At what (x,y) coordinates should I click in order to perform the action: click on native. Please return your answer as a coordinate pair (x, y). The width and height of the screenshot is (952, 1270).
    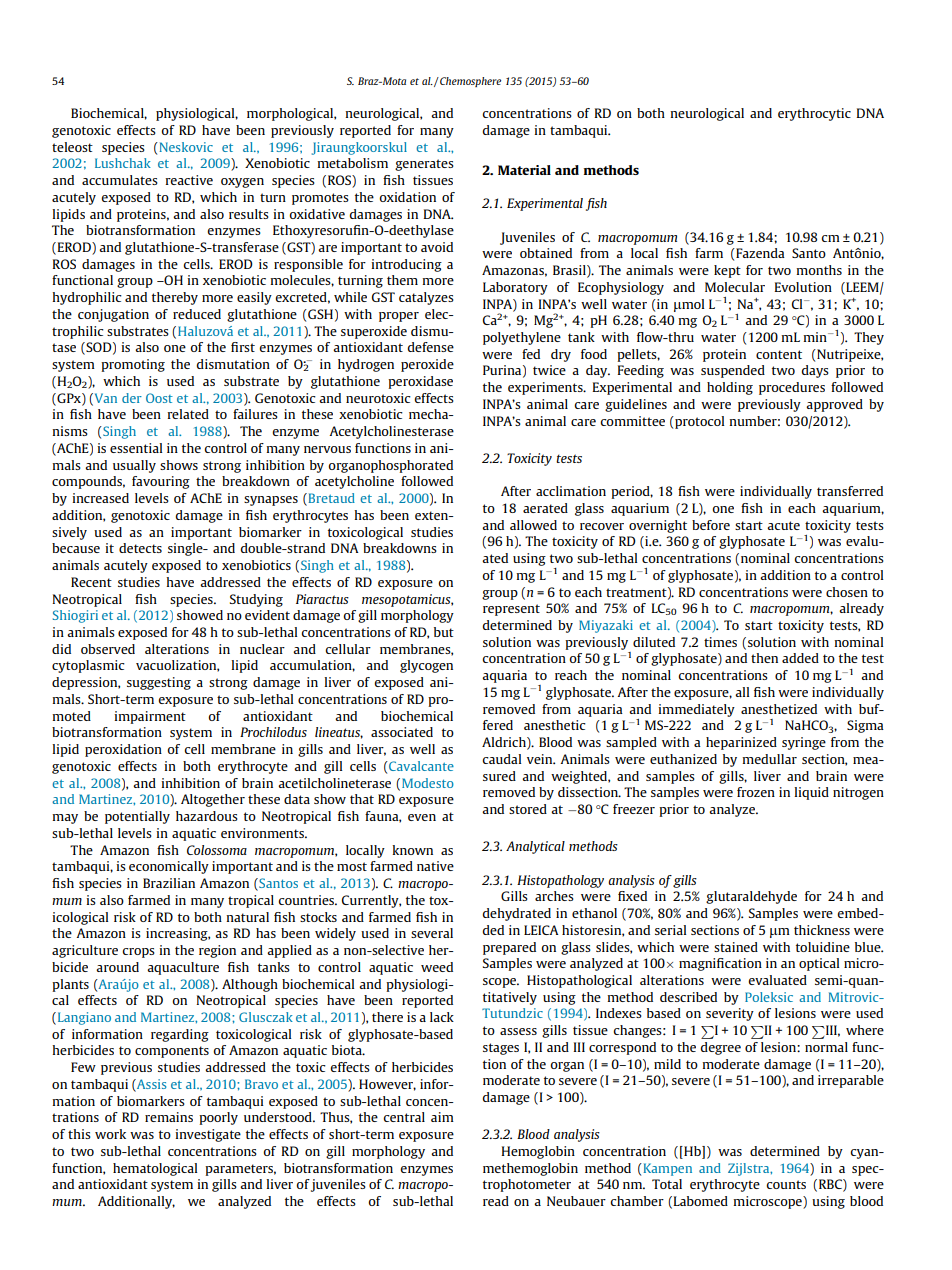
    Looking at the image, I should click on (435, 866).
